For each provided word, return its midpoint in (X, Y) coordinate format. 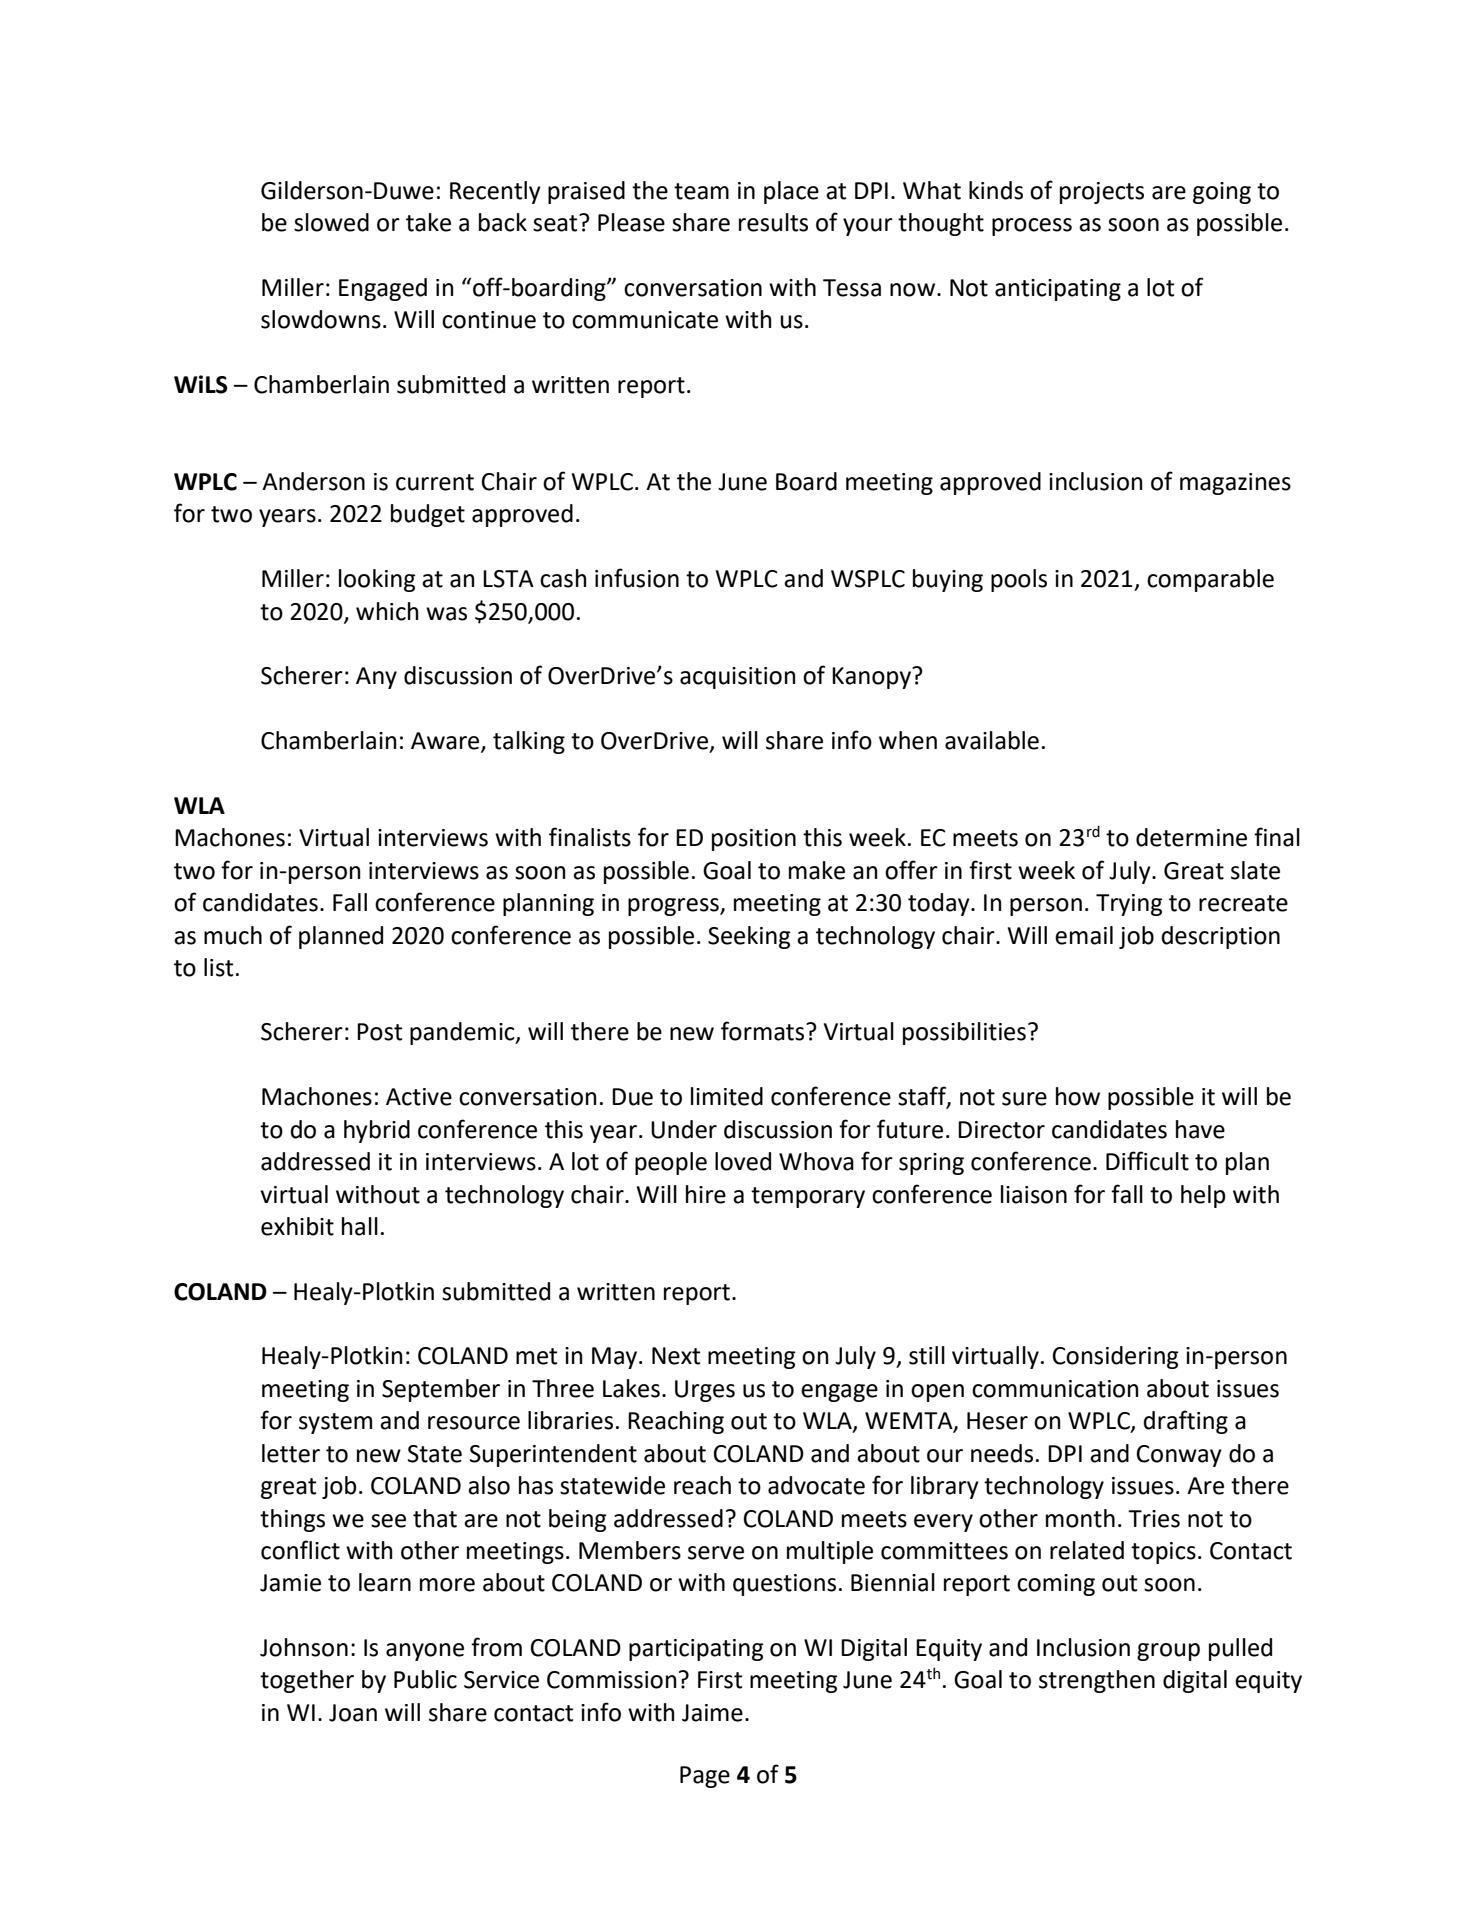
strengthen (1097, 1681)
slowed (331, 222)
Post (379, 1032)
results (773, 222)
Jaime (712, 1713)
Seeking (749, 937)
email (1084, 935)
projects (1102, 193)
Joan (353, 1713)
